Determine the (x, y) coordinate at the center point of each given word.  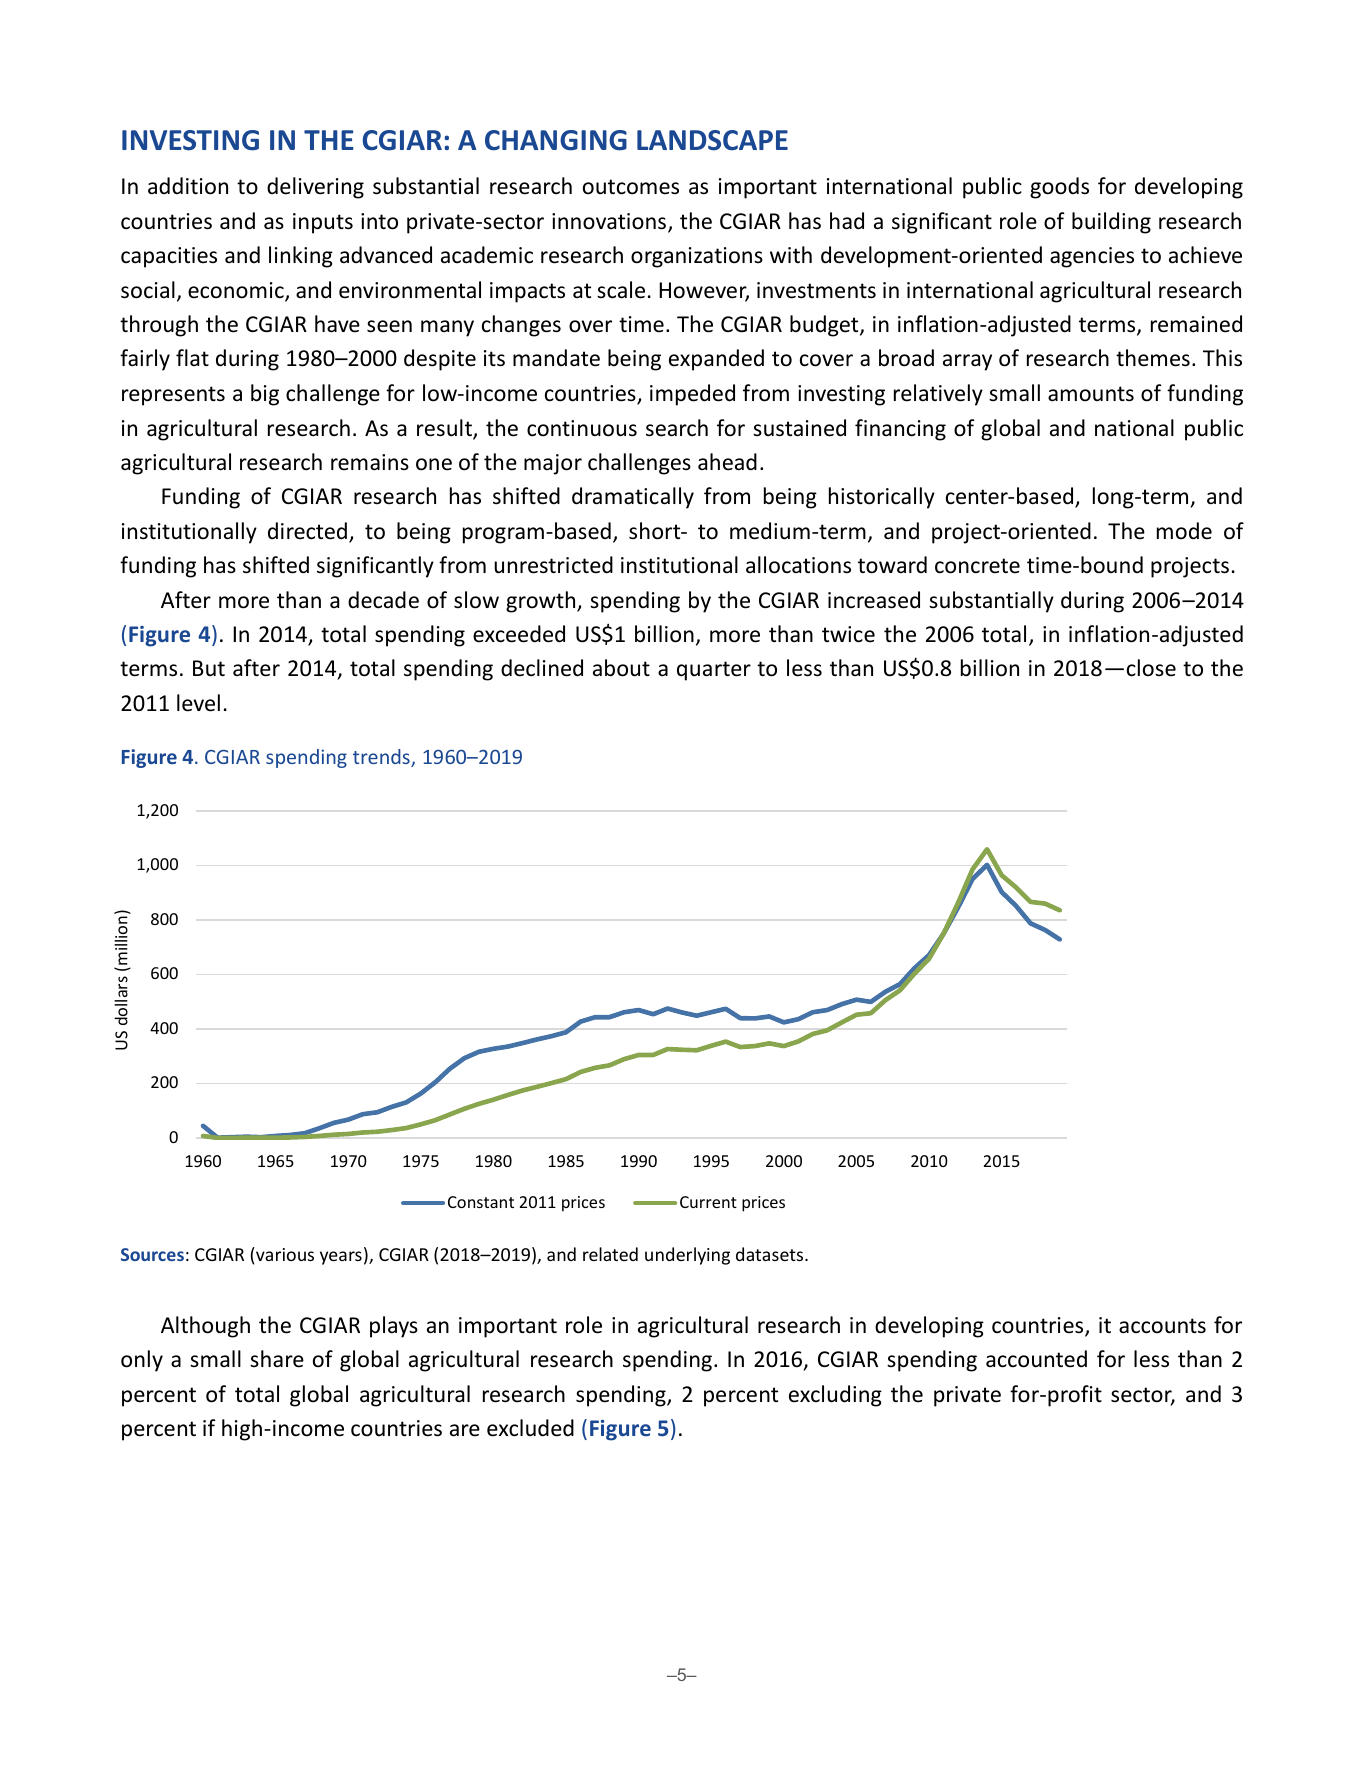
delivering (315, 188)
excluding (835, 1396)
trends (382, 758)
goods (1059, 188)
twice (848, 634)
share (277, 1359)
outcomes (631, 187)
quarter (714, 671)
